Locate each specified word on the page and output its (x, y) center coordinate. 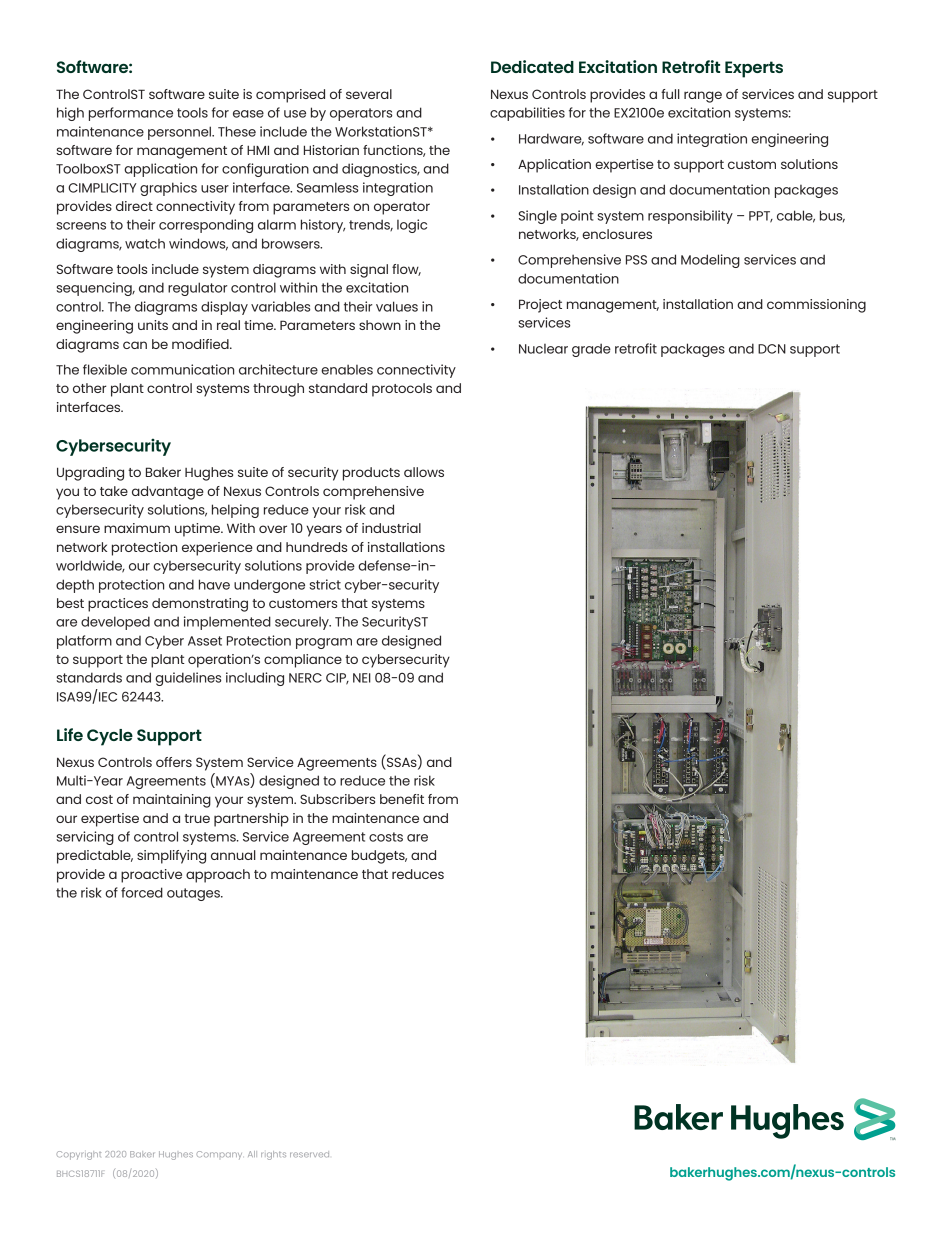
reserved (309, 1154)
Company (219, 1155)
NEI (362, 678)
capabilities (527, 114)
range (703, 97)
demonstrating (200, 605)
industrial (391, 528)
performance (131, 114)
